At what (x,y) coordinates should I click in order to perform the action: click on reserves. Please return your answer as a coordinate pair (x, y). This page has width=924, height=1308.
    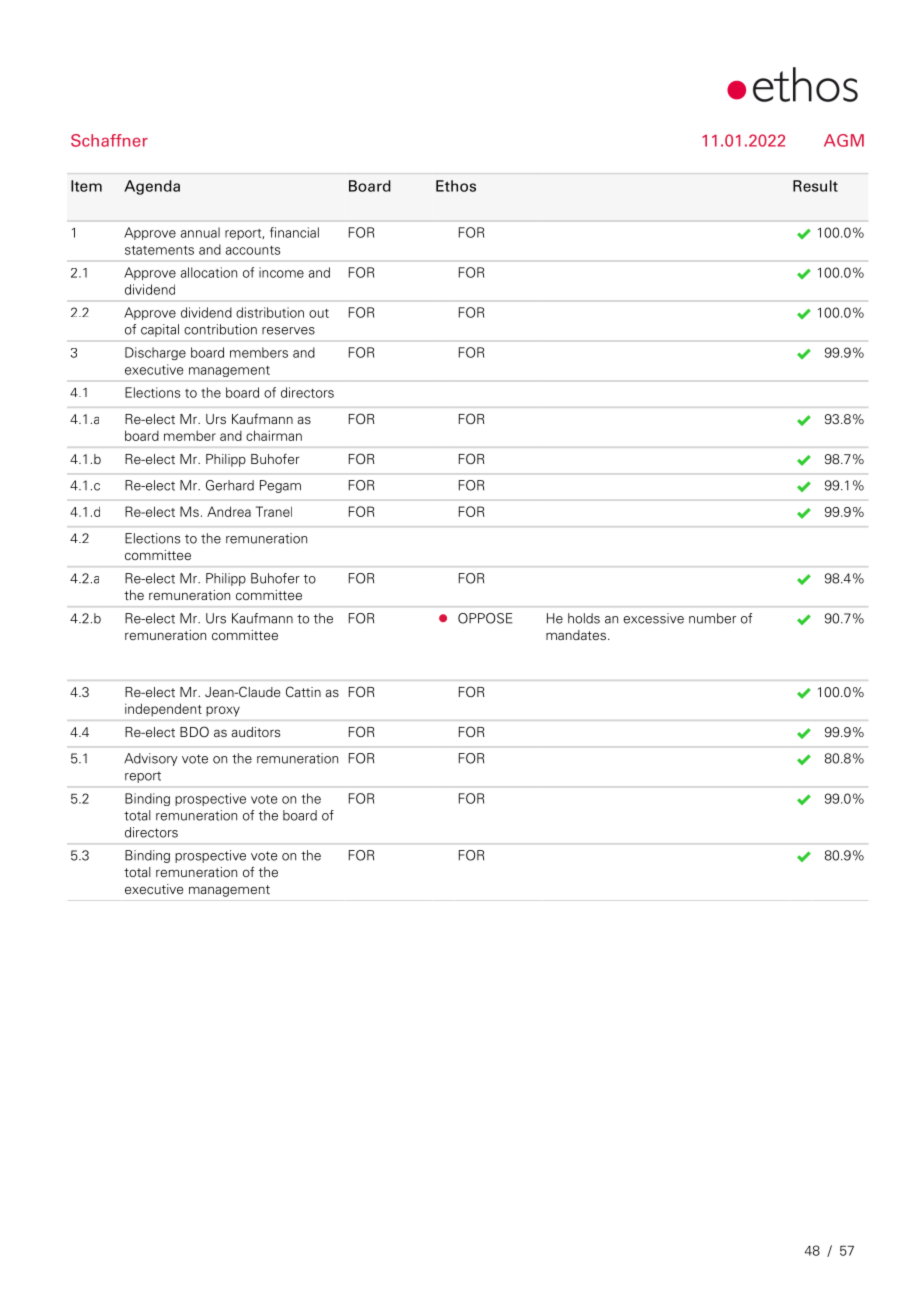
    Looking at the image, I should click on (288, 331).
